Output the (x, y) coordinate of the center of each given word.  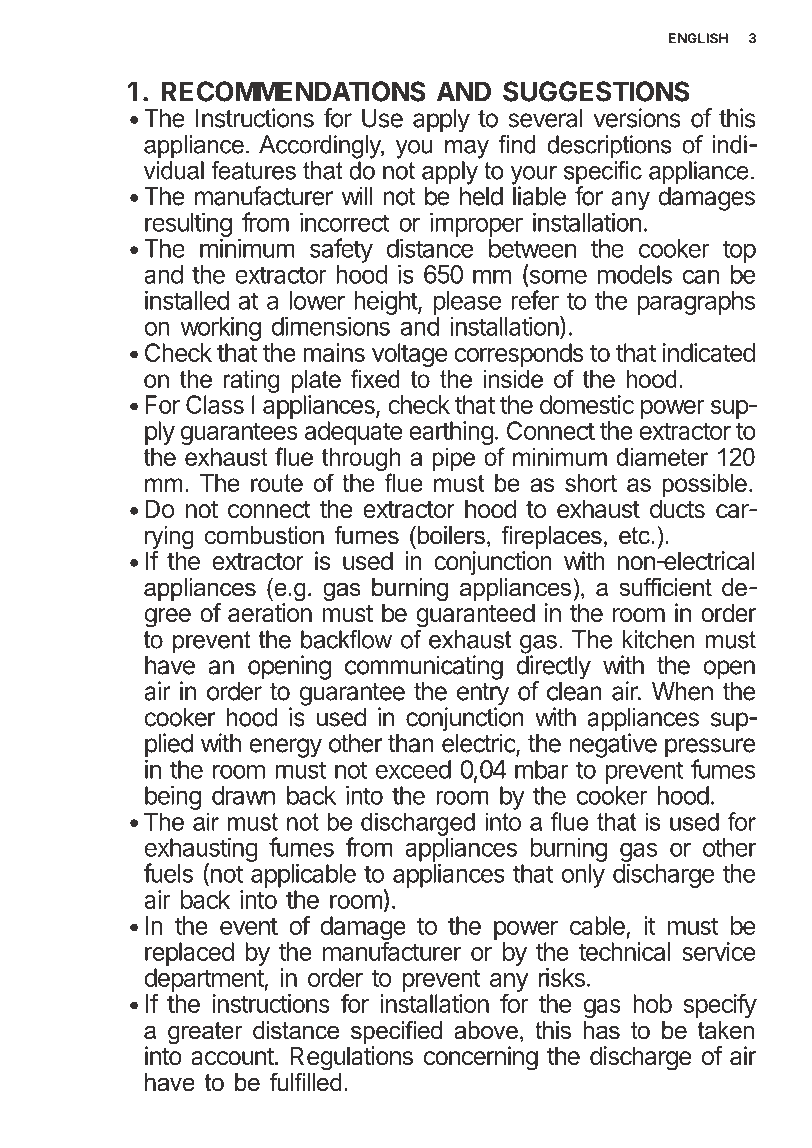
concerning (481, 1058)
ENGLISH (698, 38)
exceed (413, 769)
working (221, 330)
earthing (451, 433)
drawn (243, 795)
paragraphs (696, 303)
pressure (710, 749)
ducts (677, 509)
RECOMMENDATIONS (293, 91)
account (233, 1057)
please (467, 303)
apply (441, 121)
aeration (270, 613)
